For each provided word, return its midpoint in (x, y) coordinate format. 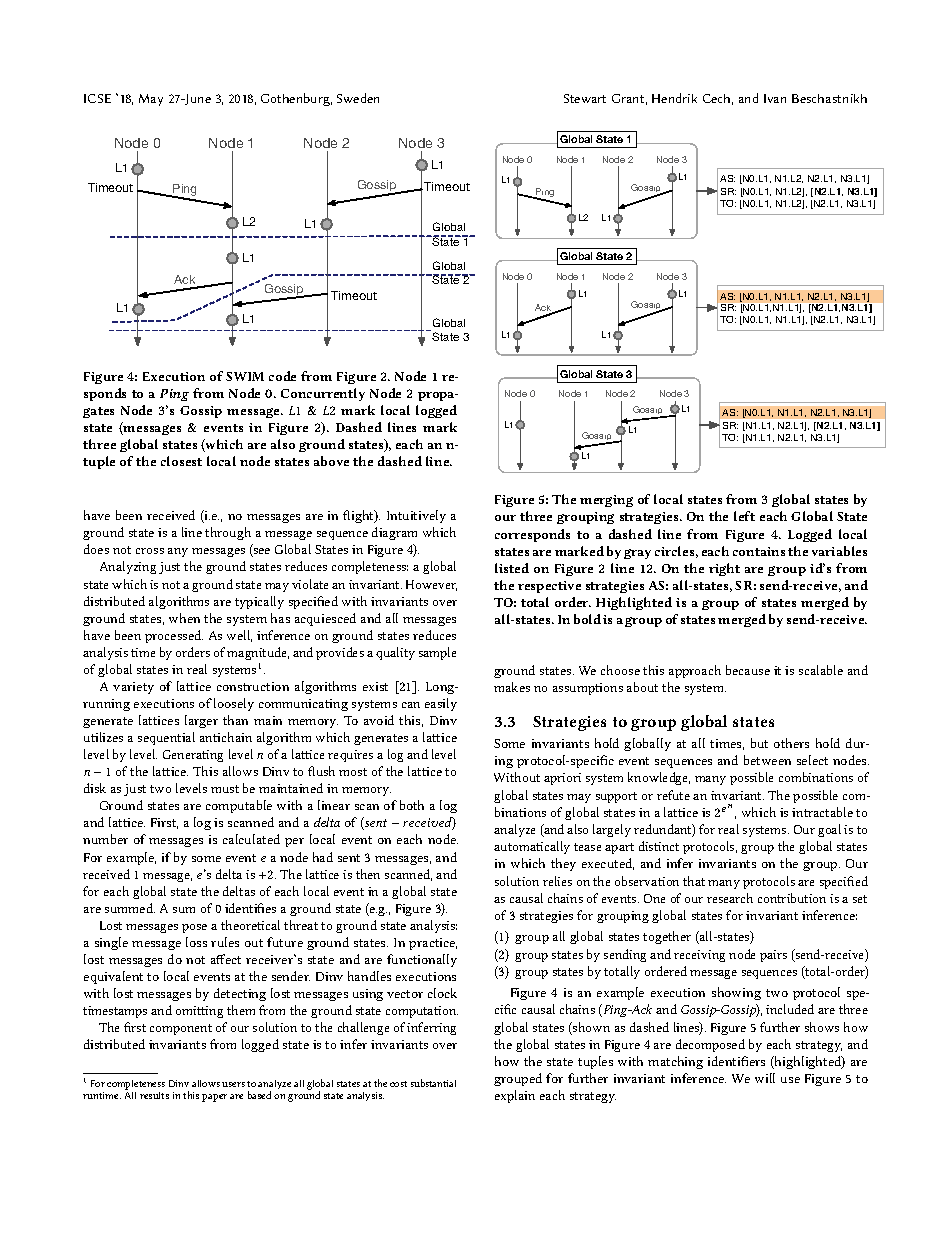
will (765, 1078)
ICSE (97, 98)
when (184, 618)
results (154, 1095)
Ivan (775, 98)
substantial (433, 1083)
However (431, 585)
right (724, 569)
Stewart (585, 98)
